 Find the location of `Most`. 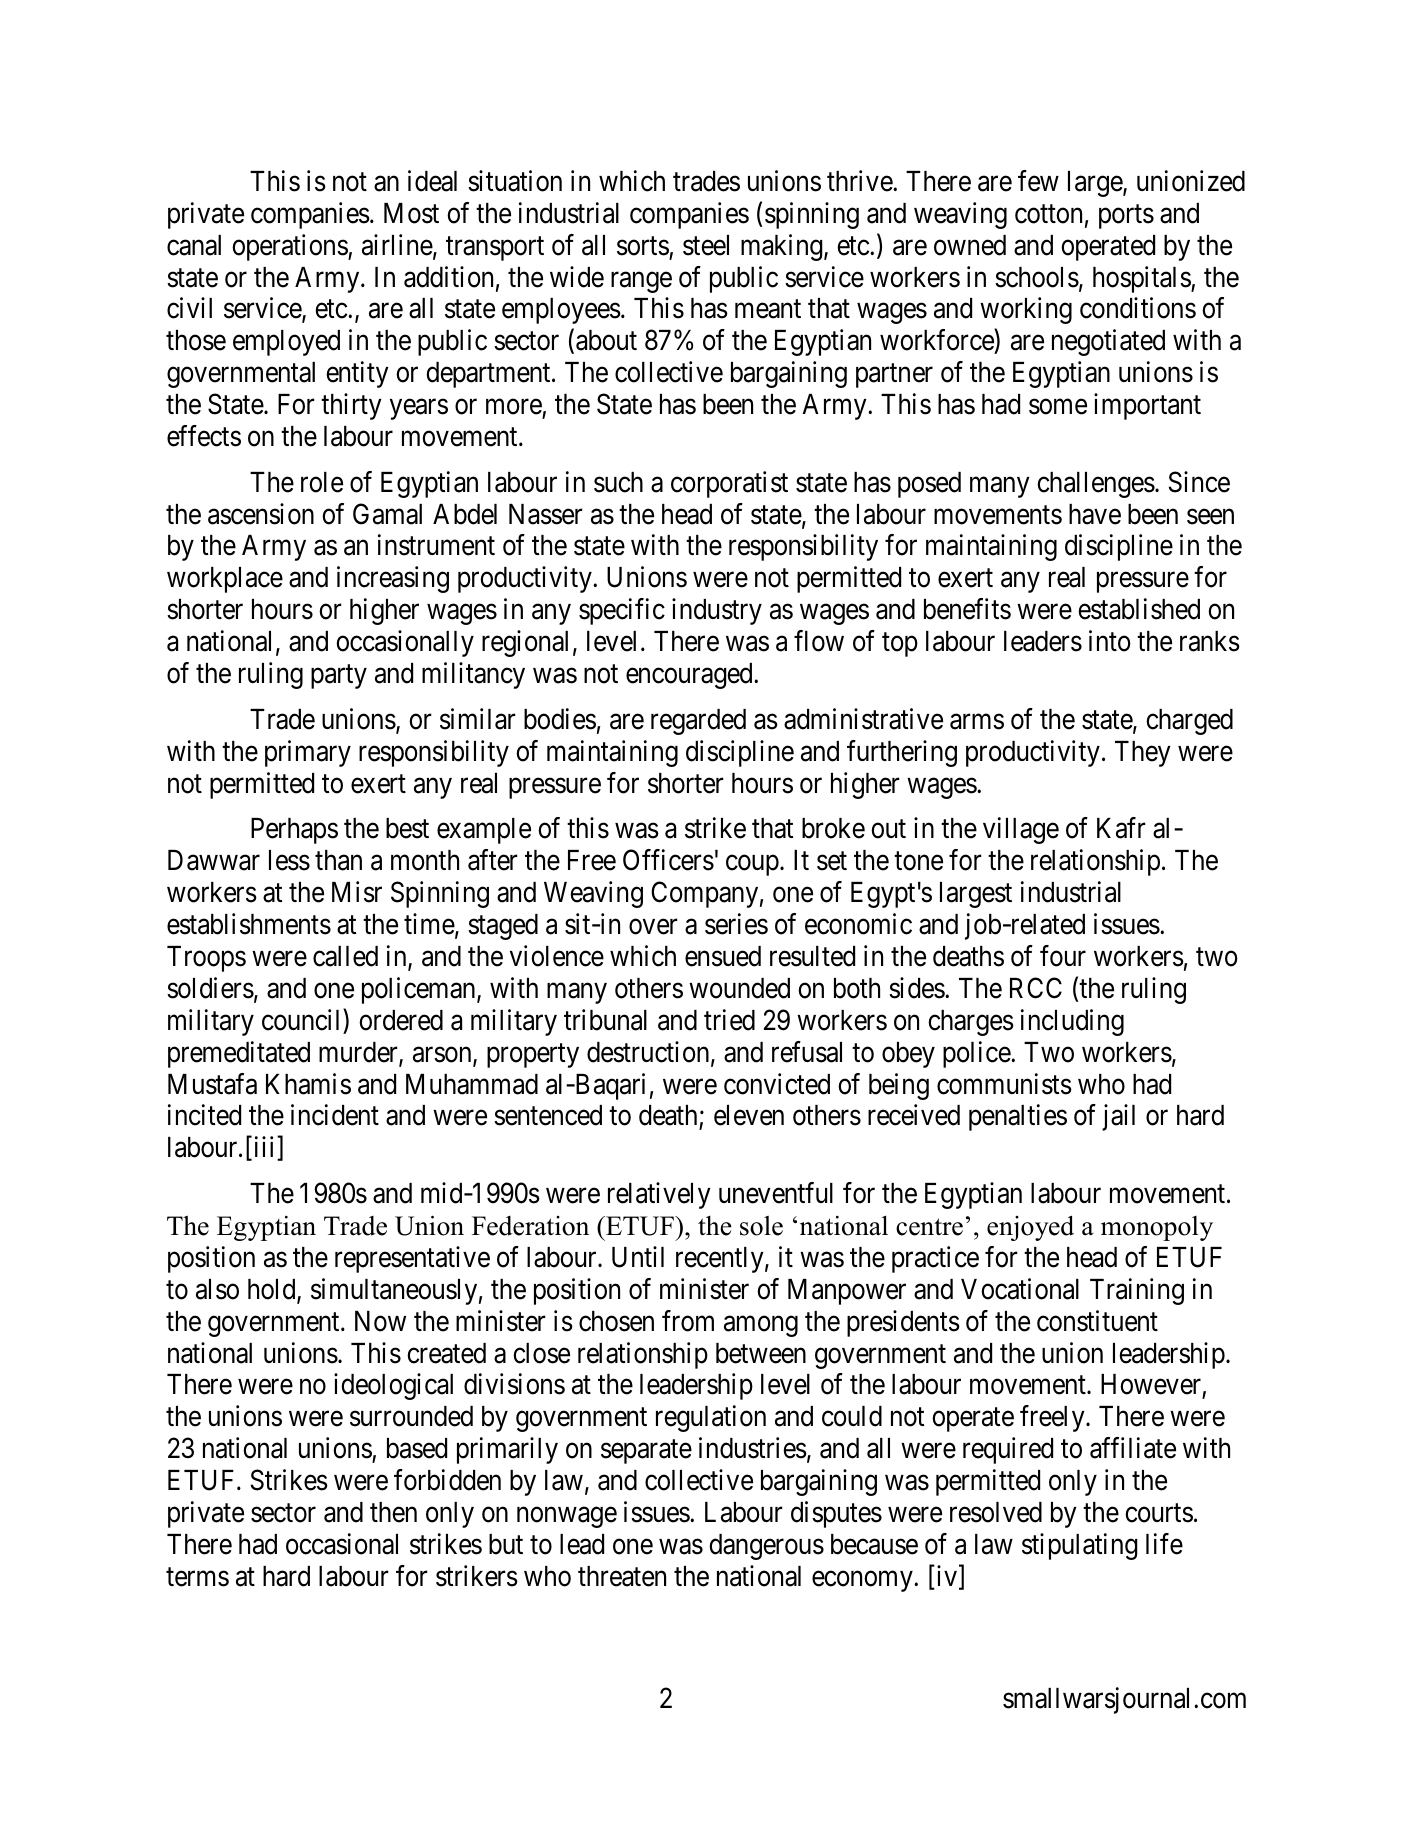

Most is located at coordinates (411, 213).
